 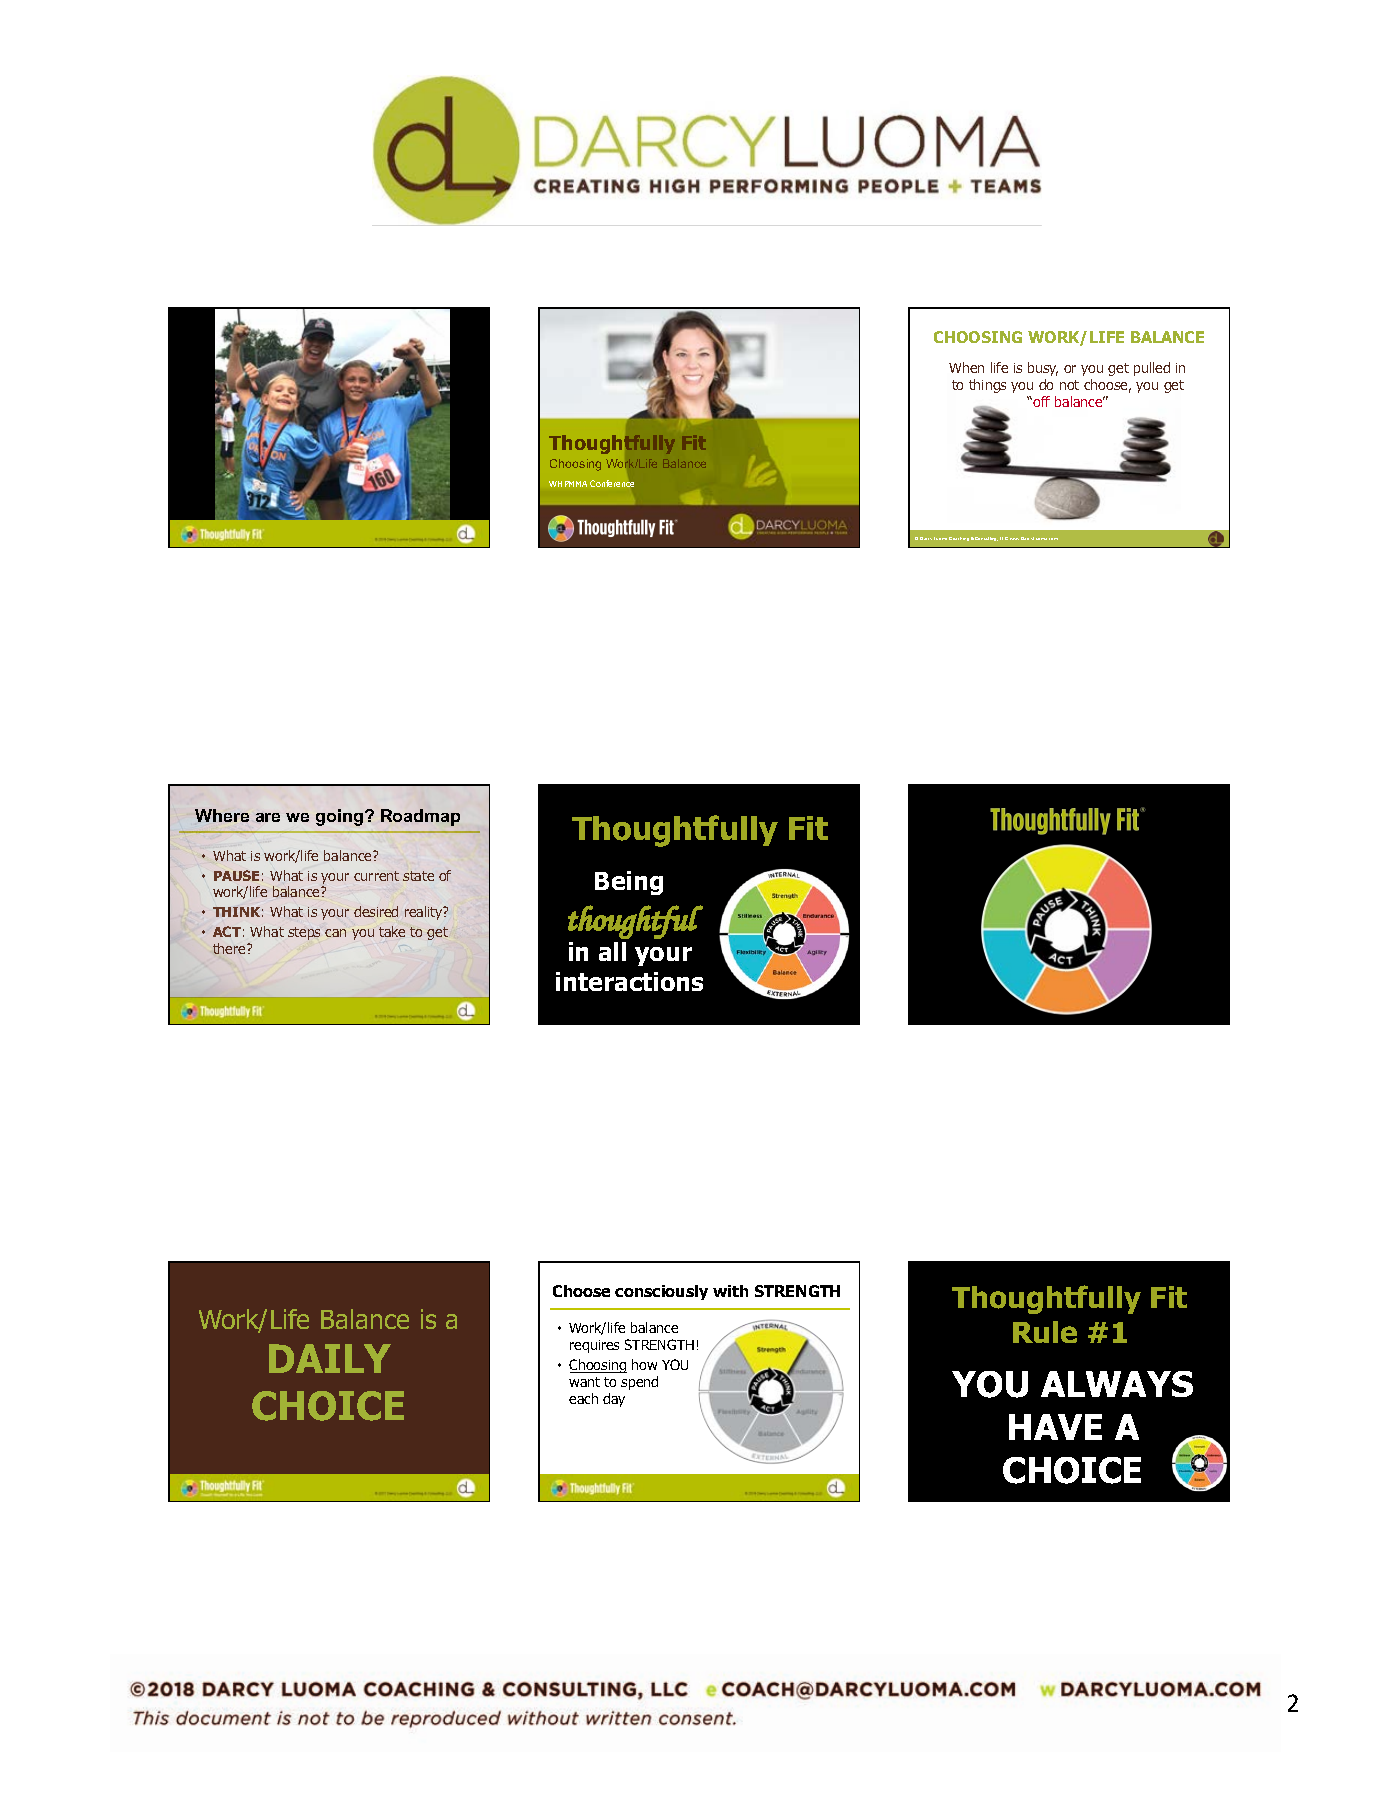 What do you see at coordinates (420, 817) in the screenshot?
I see `Roadmap` at bounding box center [420, 817].
